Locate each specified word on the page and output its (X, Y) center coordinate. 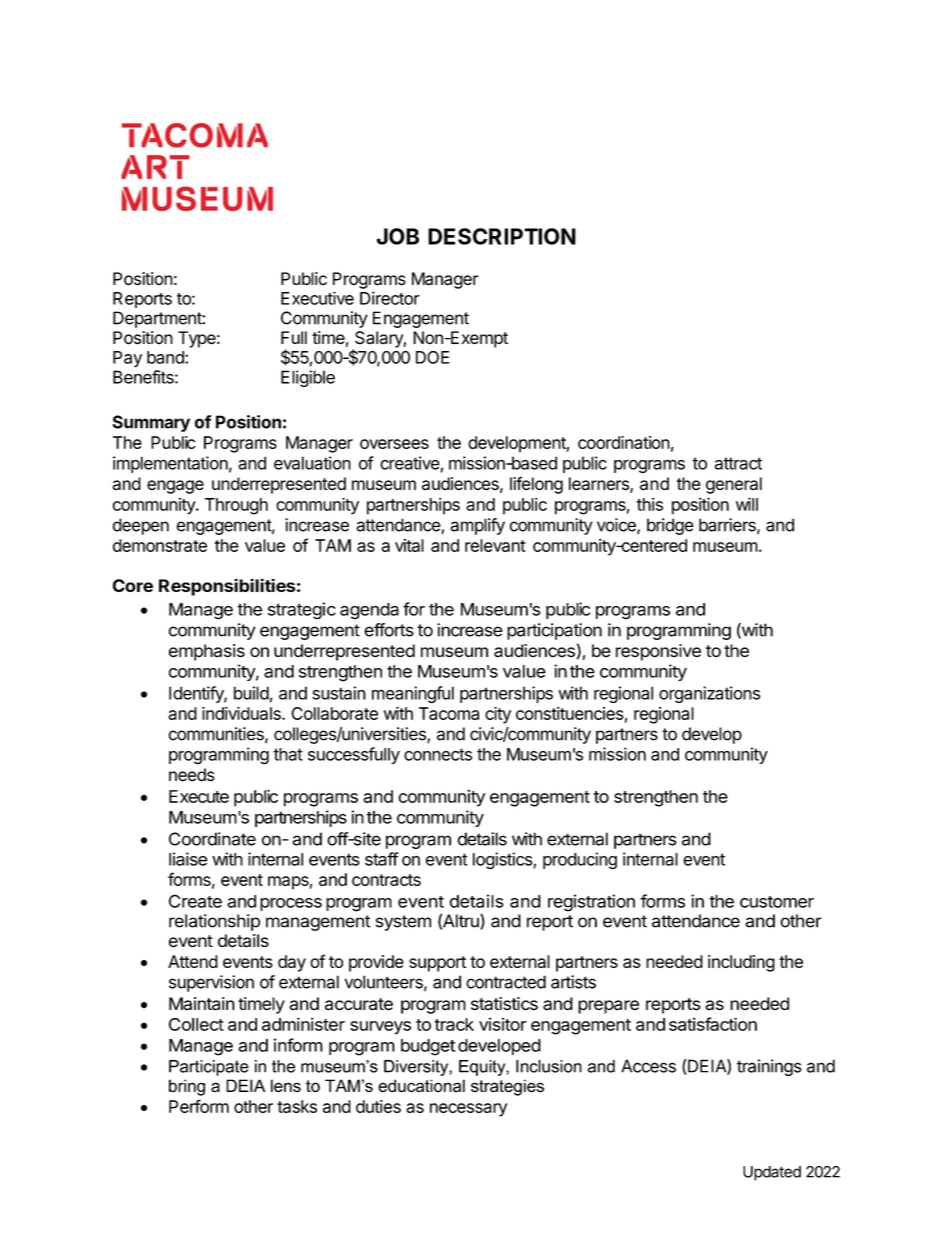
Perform (199, 1106)
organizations (709, 694)
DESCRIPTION (502, 236)
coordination (624, 442)
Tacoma (449, 713)
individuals (242, 713)
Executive (317, 298)
